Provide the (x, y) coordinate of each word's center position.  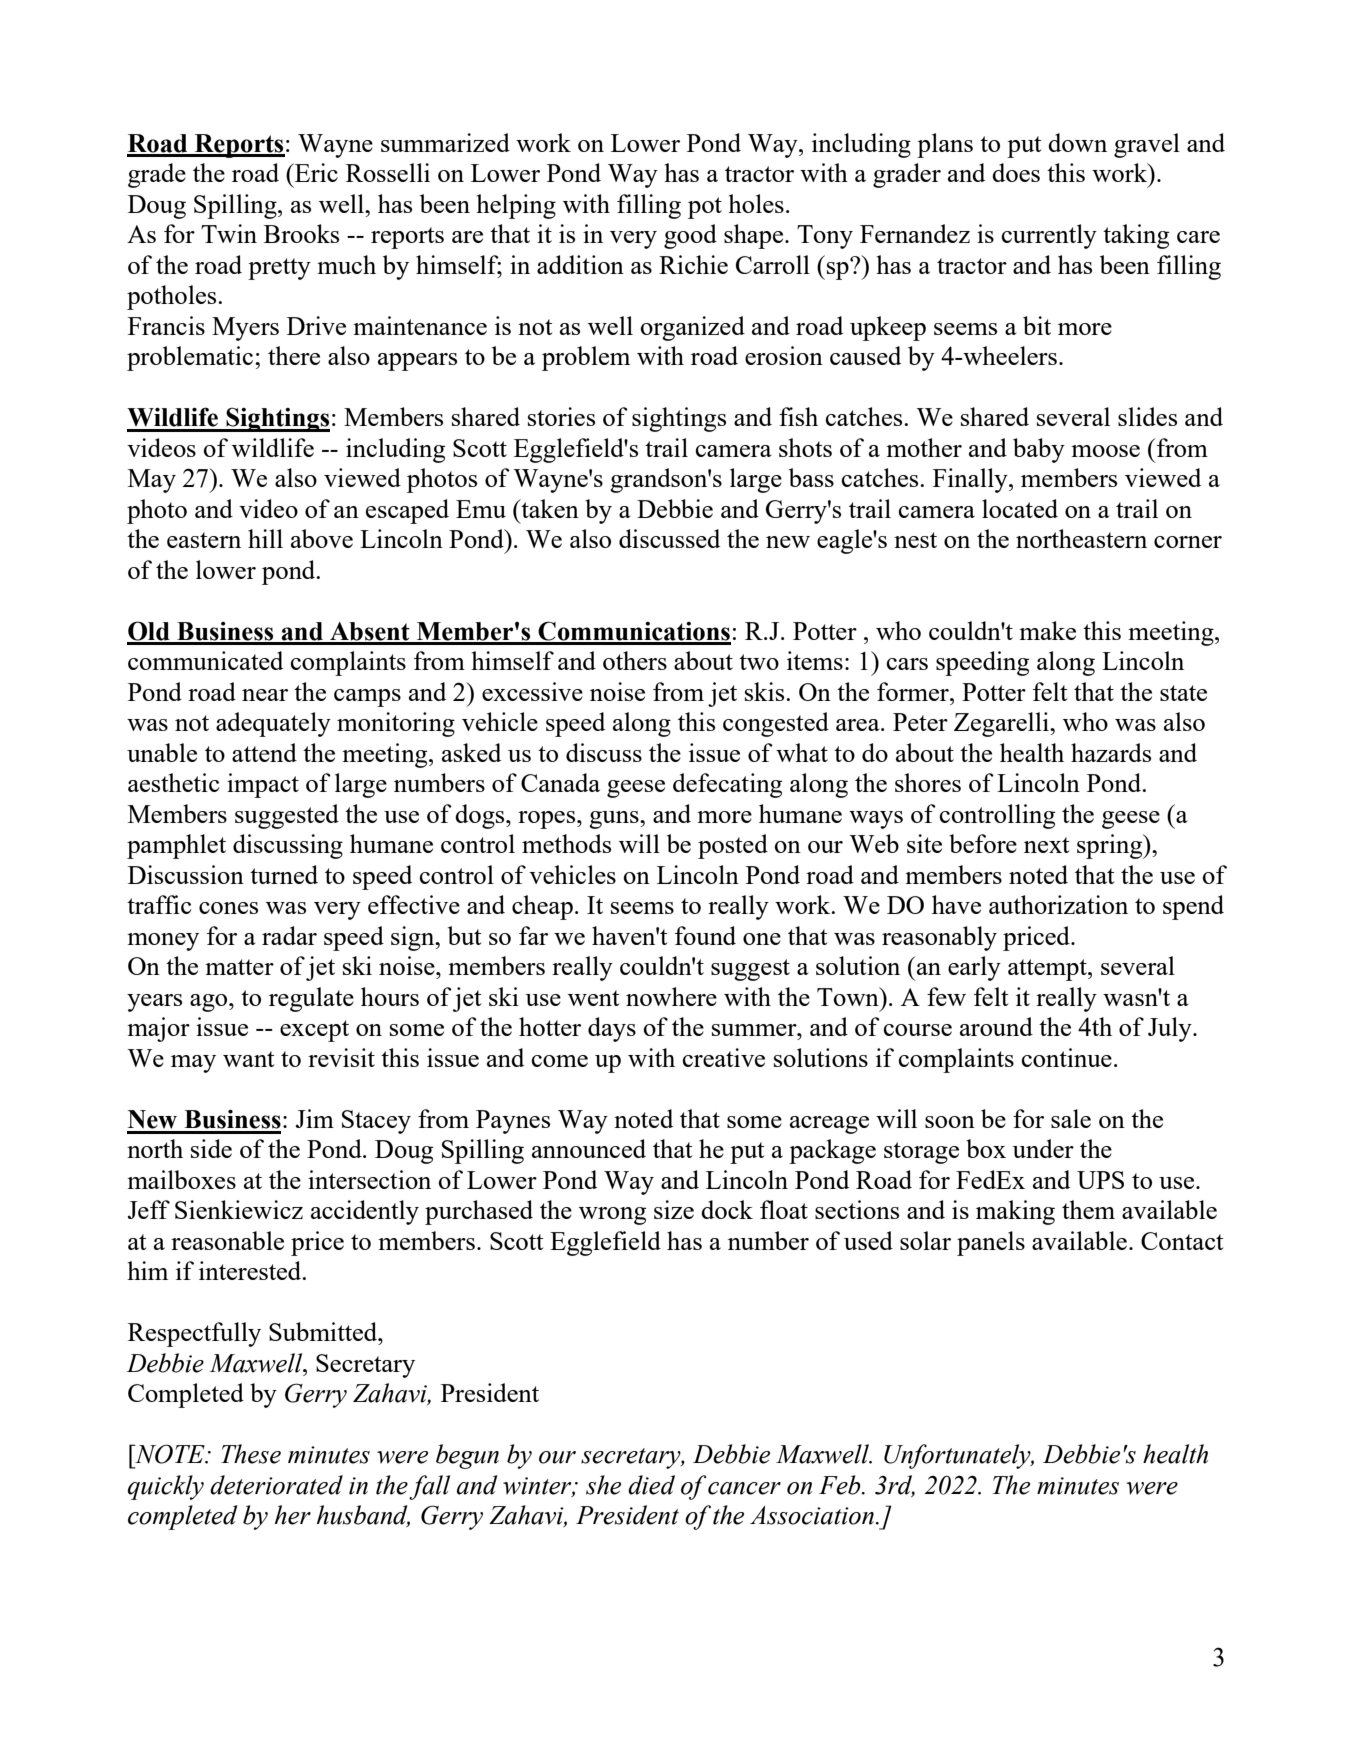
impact (263, 785)
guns (615, 820)
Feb (841, 1485)
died (651, 1485)
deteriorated (276, 1485)
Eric (315, 172)
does (1016, 172)
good (690, 236)
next (1047, 845)
